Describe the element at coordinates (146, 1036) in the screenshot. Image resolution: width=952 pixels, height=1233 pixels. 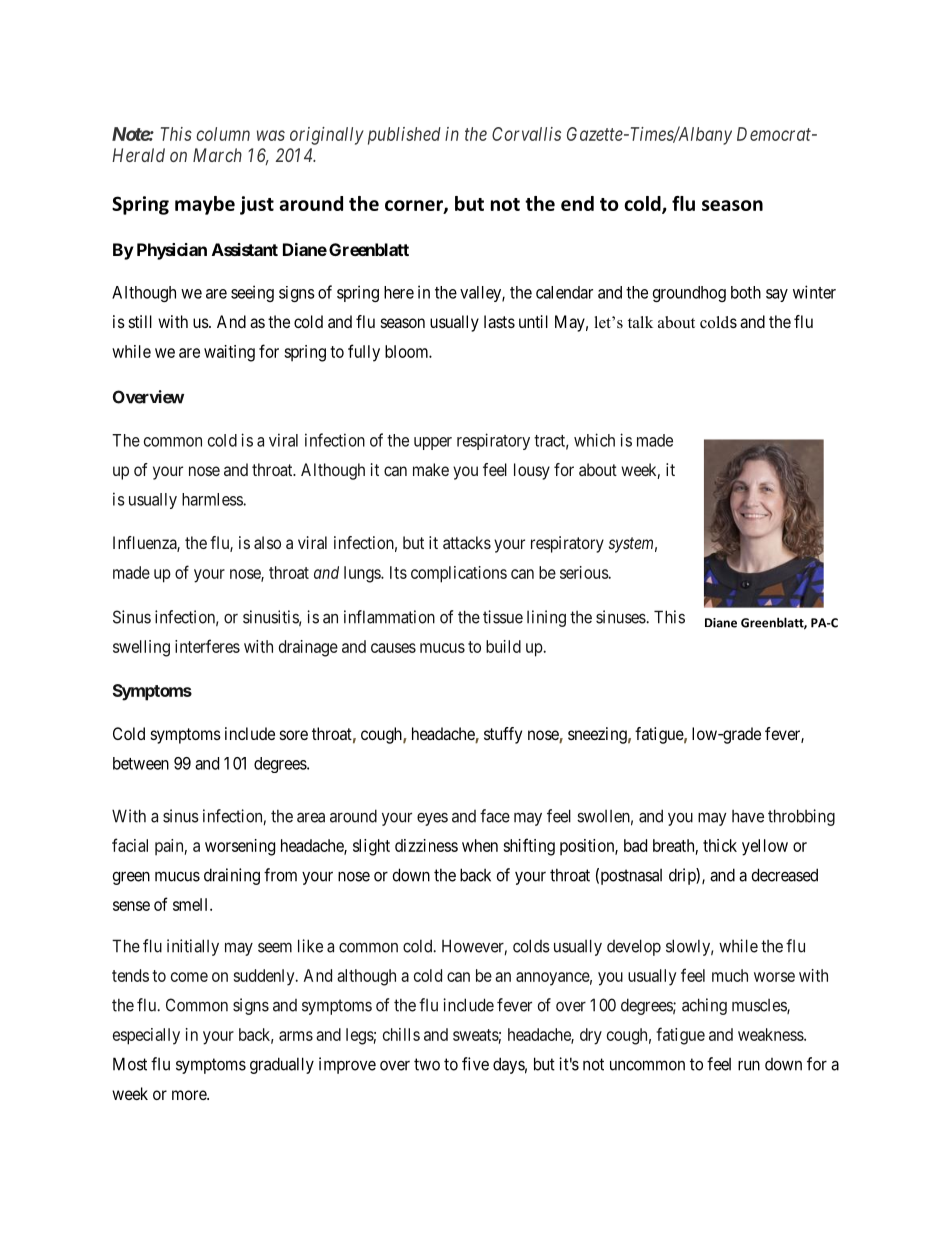
I see `especially` at that location.
